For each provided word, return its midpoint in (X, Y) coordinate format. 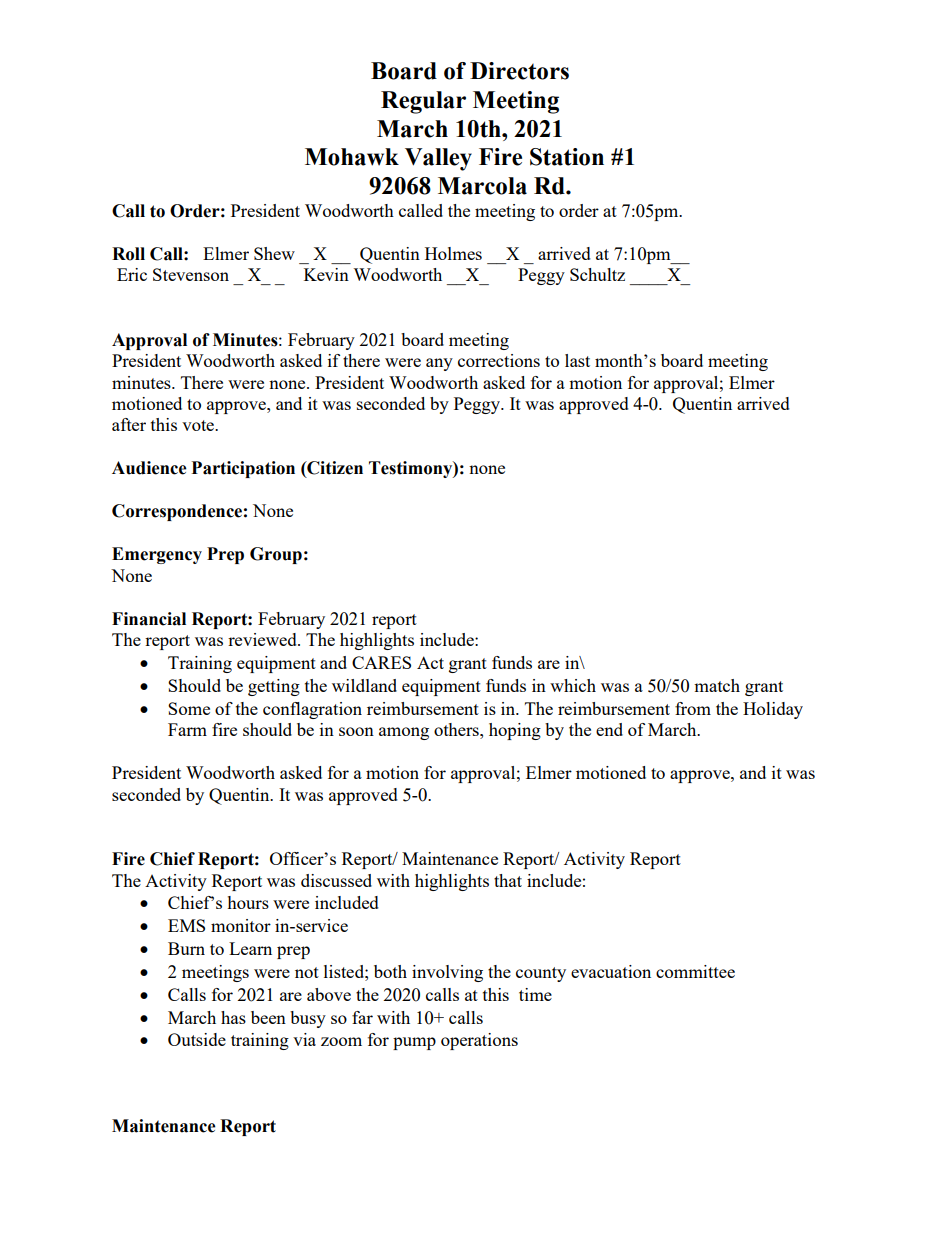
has (233, 1017)
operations (479, 1041)
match (717, 685)
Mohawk (352, 157)
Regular (423, 102)
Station (567, 157)
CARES (381, 662)
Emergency (157, 555)
